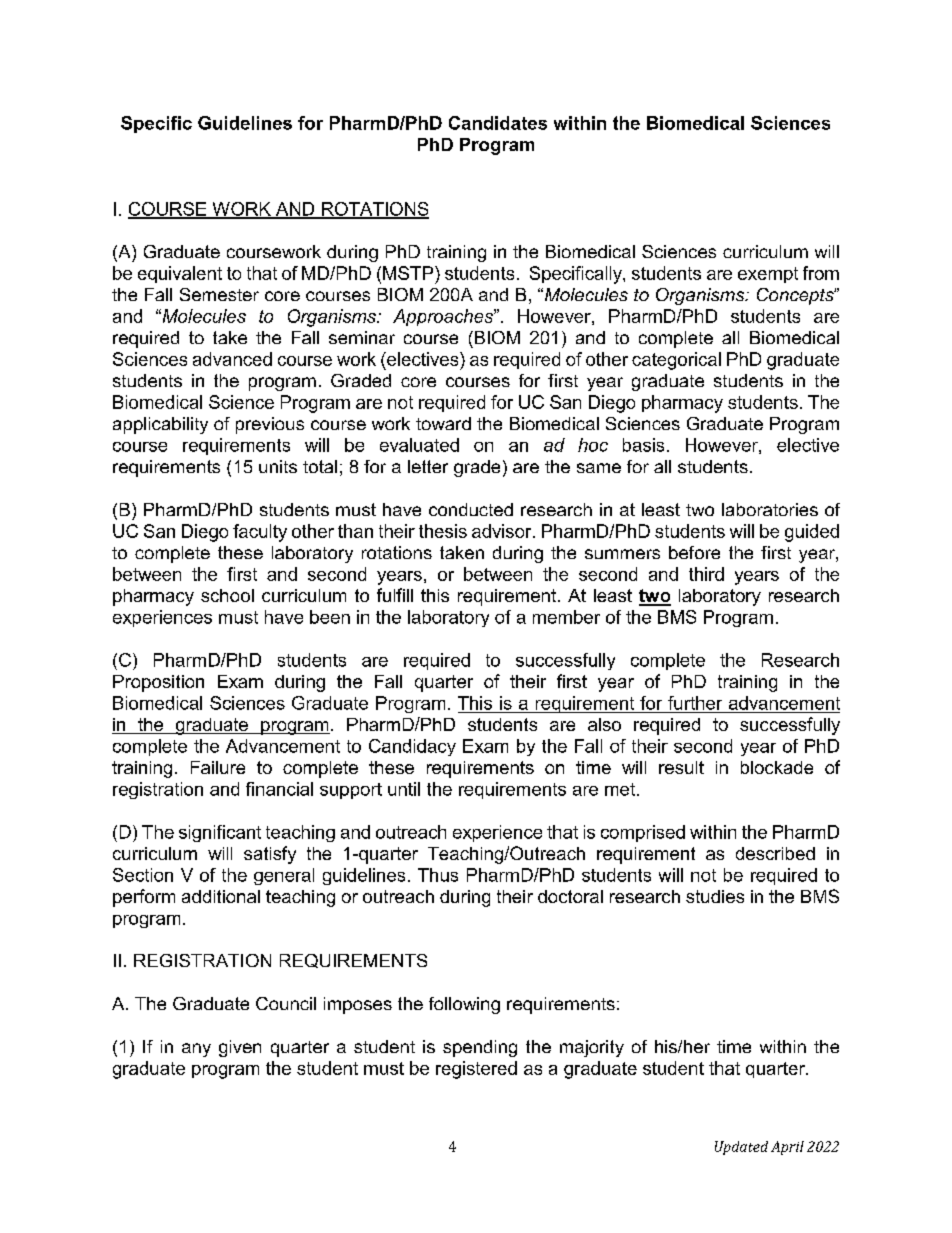 This document has width=952, height=1233. I want to click on units, so click(278, 466).
